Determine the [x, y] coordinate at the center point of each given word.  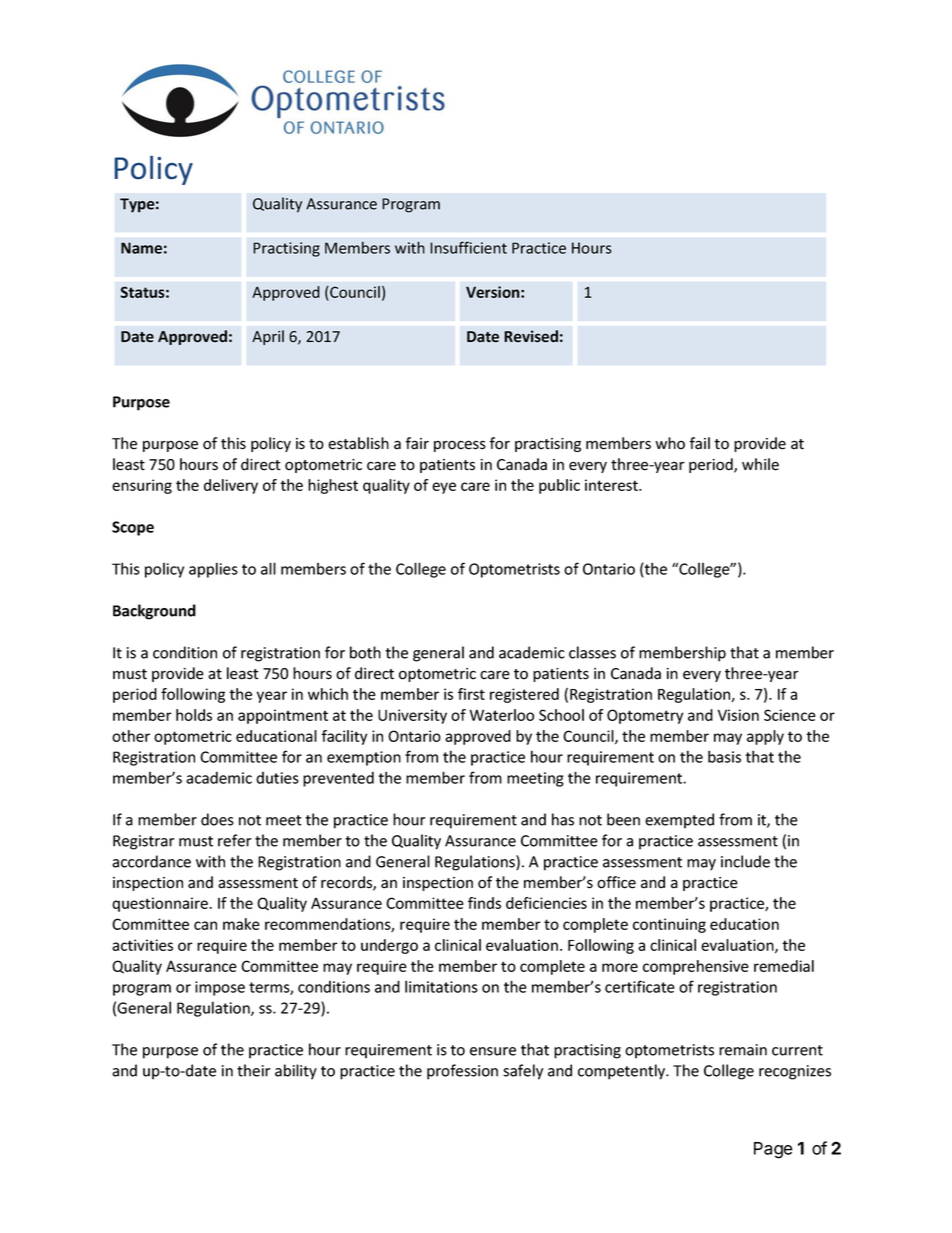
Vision [738, 715]
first [471, 694]
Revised [531, 336]
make [241, 924]
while [760, 464]
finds [484, 903]
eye [444, 488]
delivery [231, 486]
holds [194, 715]
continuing [669, 925]
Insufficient [468, 247]
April [268, 337]
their [253, 1070]
